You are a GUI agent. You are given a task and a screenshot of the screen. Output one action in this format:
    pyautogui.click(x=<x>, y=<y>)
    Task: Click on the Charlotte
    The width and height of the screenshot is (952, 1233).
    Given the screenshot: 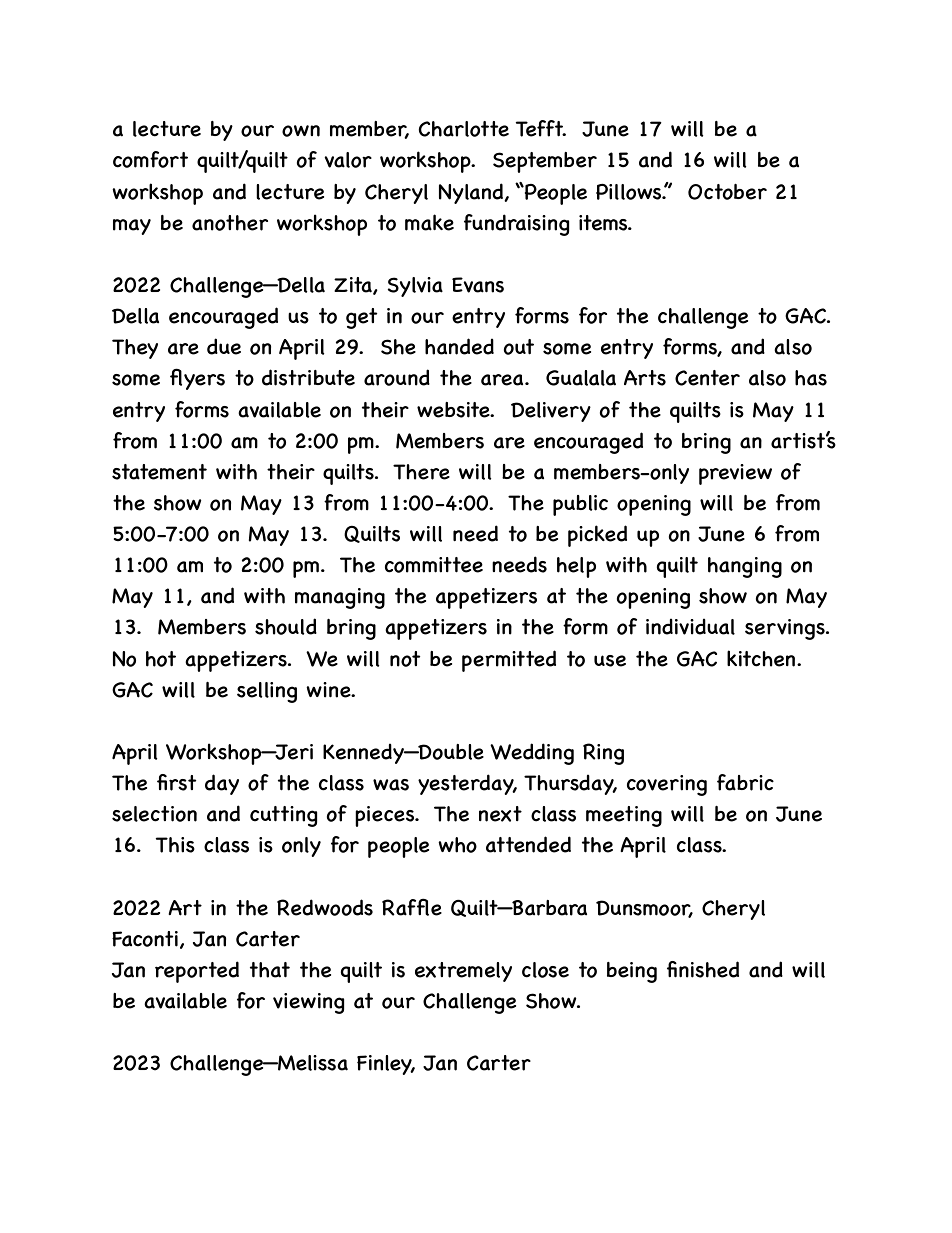 What is the action you would take?
    pyautogui.click(x=464, y=129)
